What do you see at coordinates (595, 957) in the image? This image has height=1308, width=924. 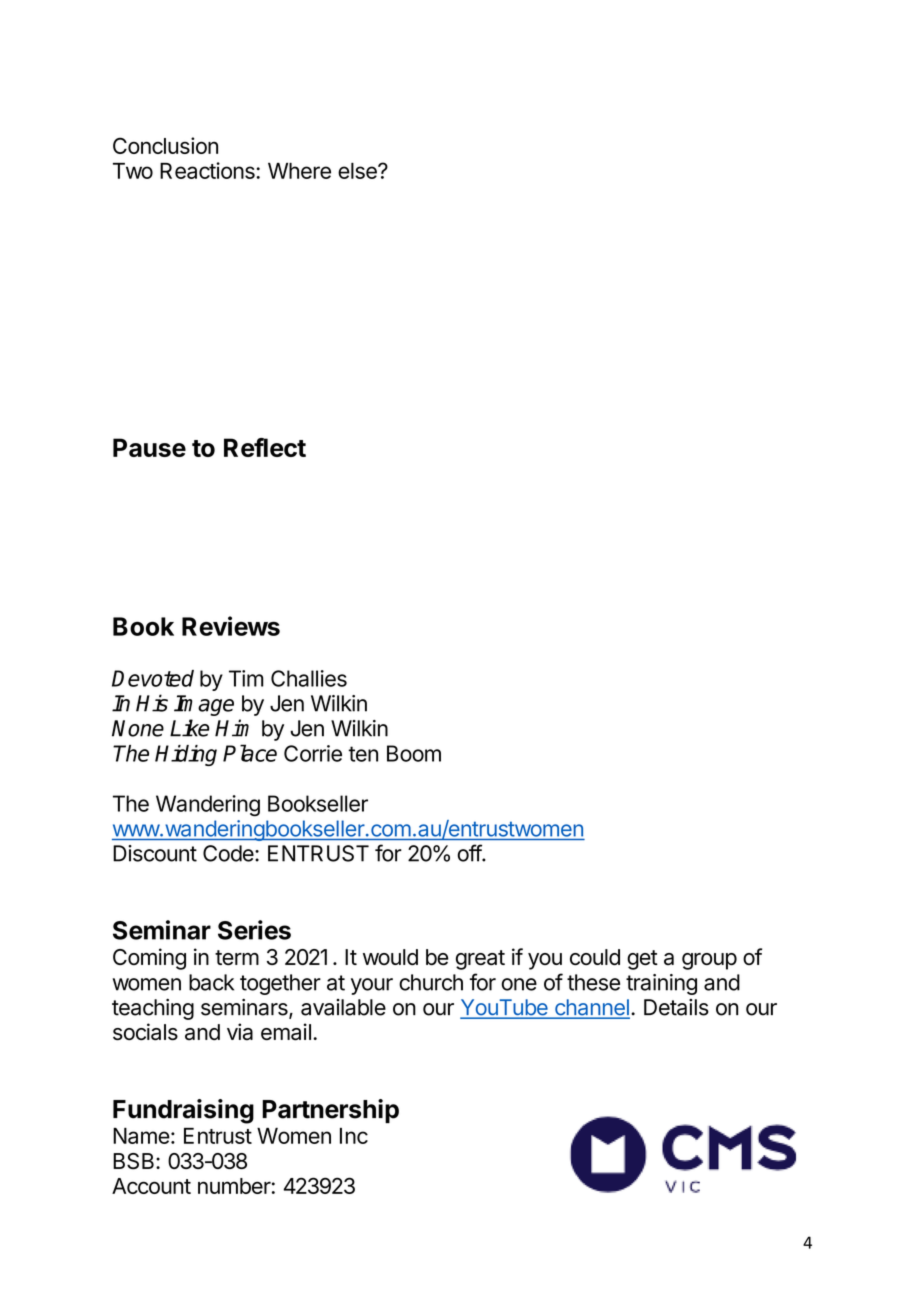 I see `could` at bounding box center [595, 957].
